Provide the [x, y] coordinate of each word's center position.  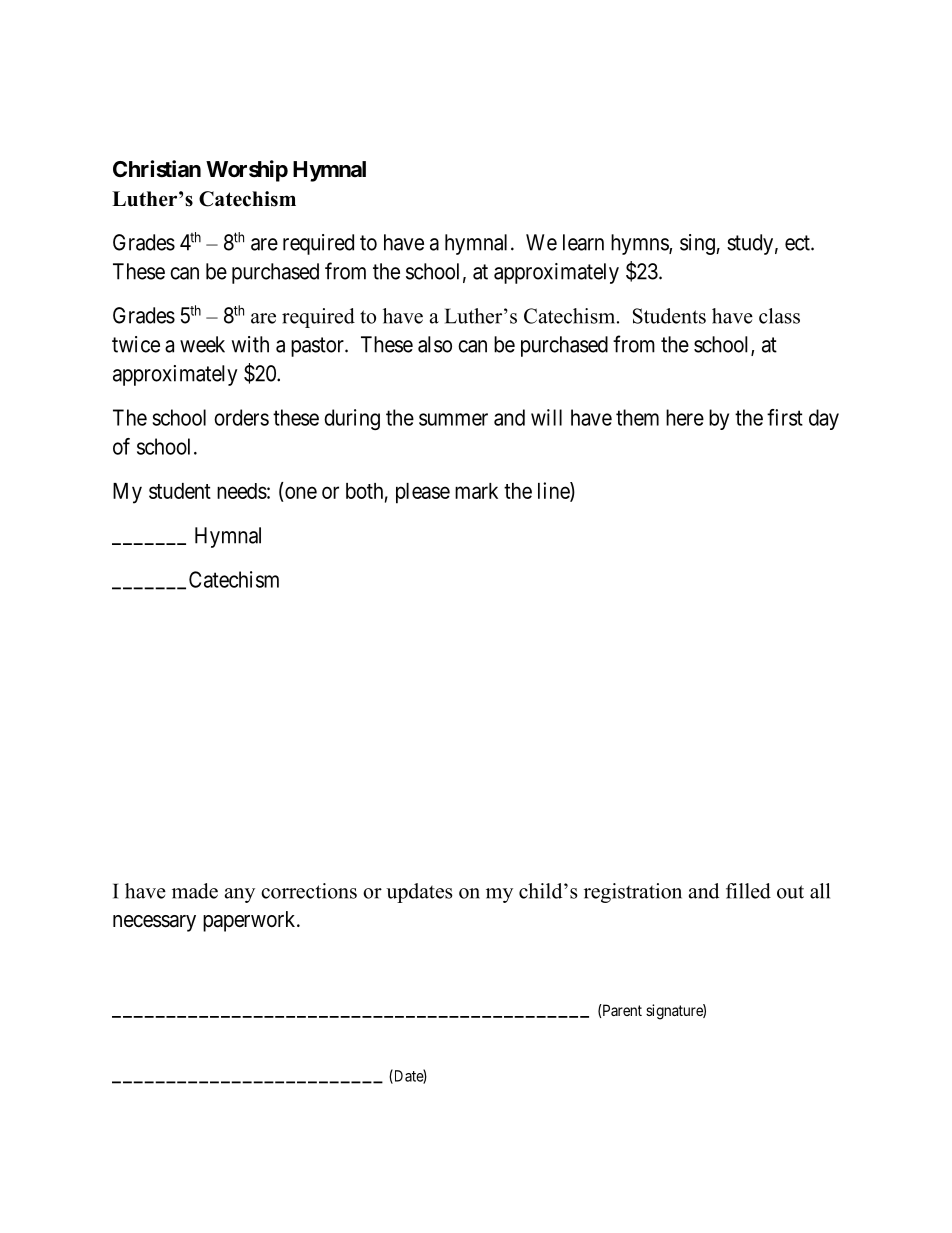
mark [476, 491]
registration [633, 893]
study [750, 244]
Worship [247, 171]
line [554, 491]
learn [583, 242]
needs [242, 491]
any [240, 895]
